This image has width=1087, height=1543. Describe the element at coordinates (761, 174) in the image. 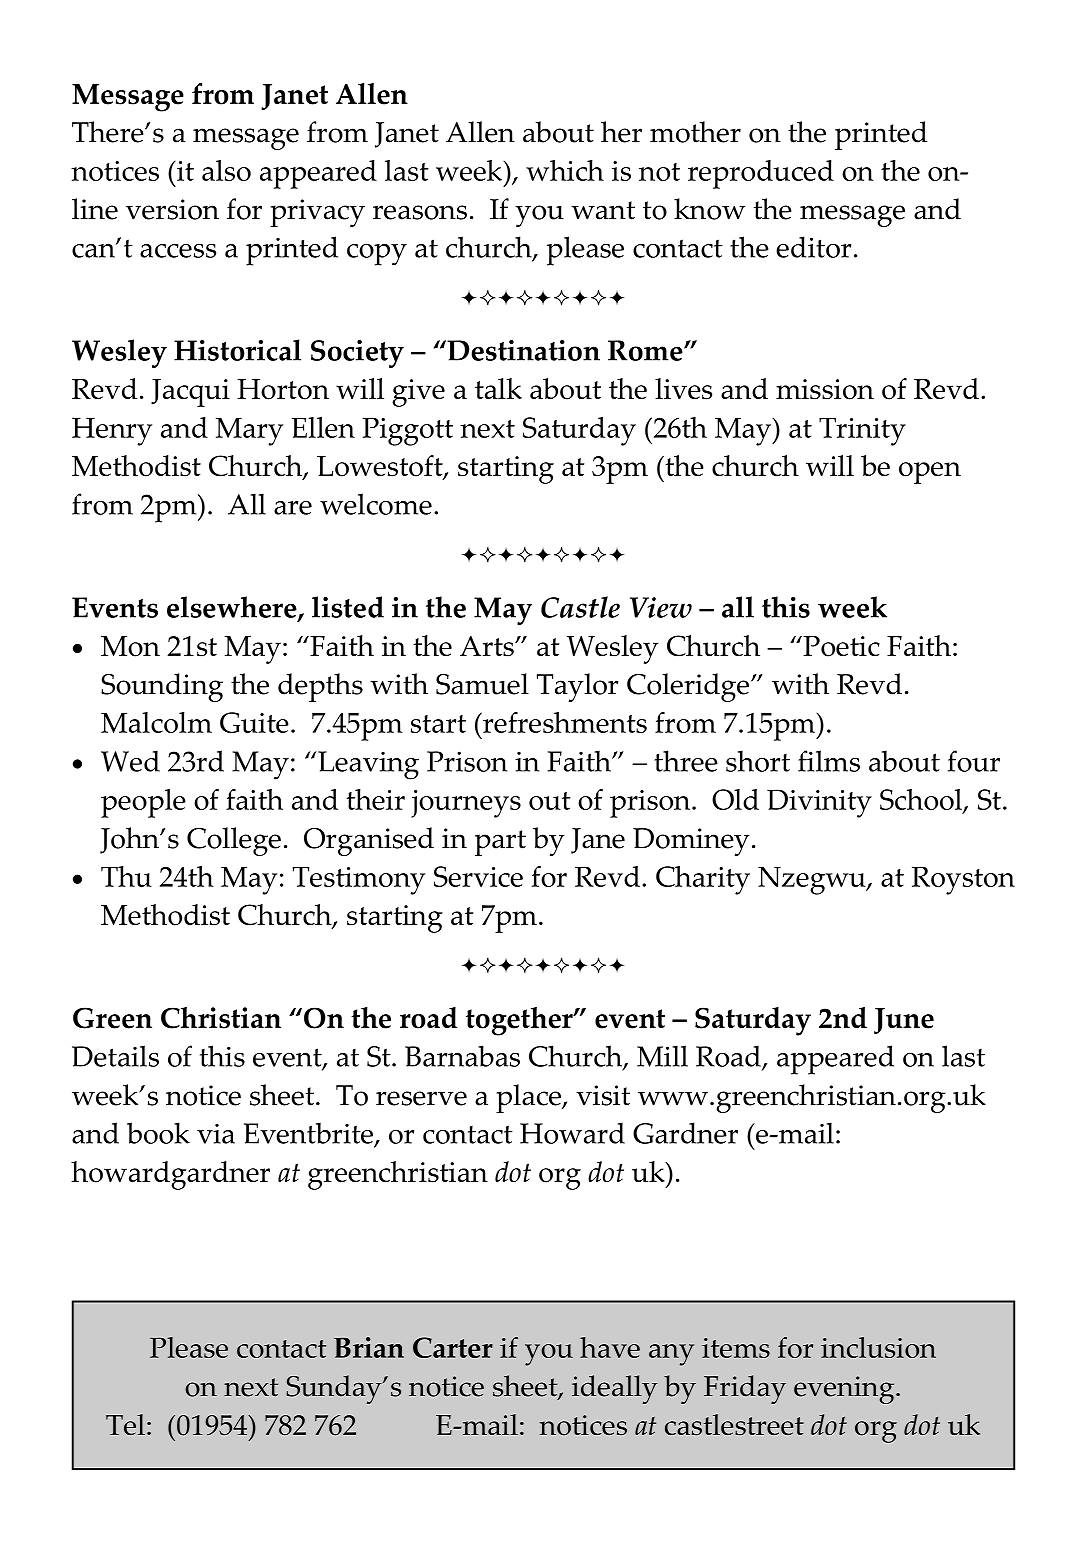

I see `reproduced` at that location.
